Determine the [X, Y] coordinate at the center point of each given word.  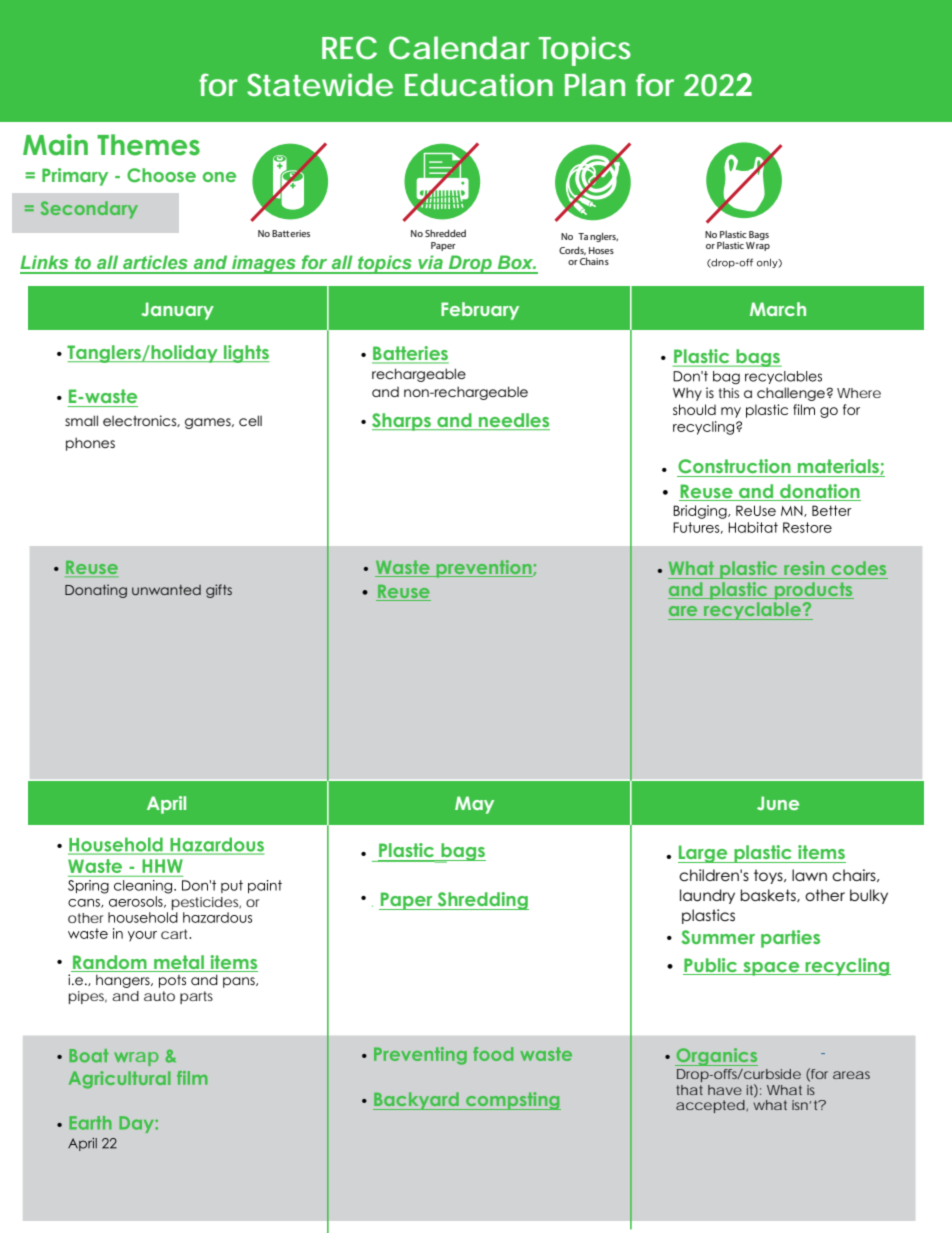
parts [196, 997]
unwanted [166, 590]
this [728, 393]
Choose [161, 175]
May [474, 805]
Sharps [402, 422]
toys [769, 876]
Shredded [445, 233]
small [81, 420]
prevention [484, 569]
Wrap [758, 246]
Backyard [417, 1101]
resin [804, 568]
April [166, 805]
